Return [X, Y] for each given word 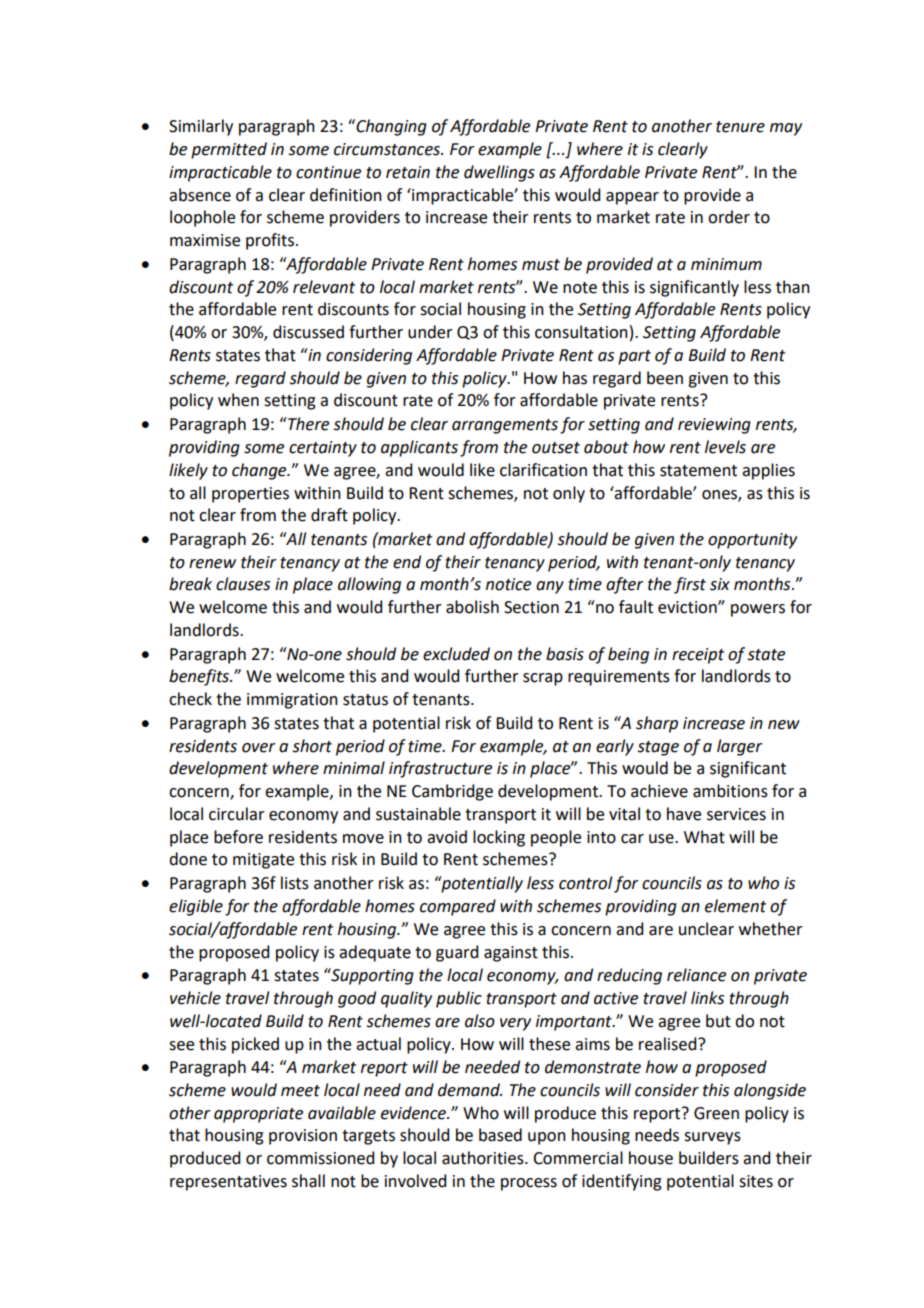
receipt [698, 656]
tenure [740, 127]
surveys [712, 1138]
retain [408, 172]
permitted [229, 150]
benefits [200, 677]
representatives [228, 1183]
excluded [456, 654]
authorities [484, 1158]
